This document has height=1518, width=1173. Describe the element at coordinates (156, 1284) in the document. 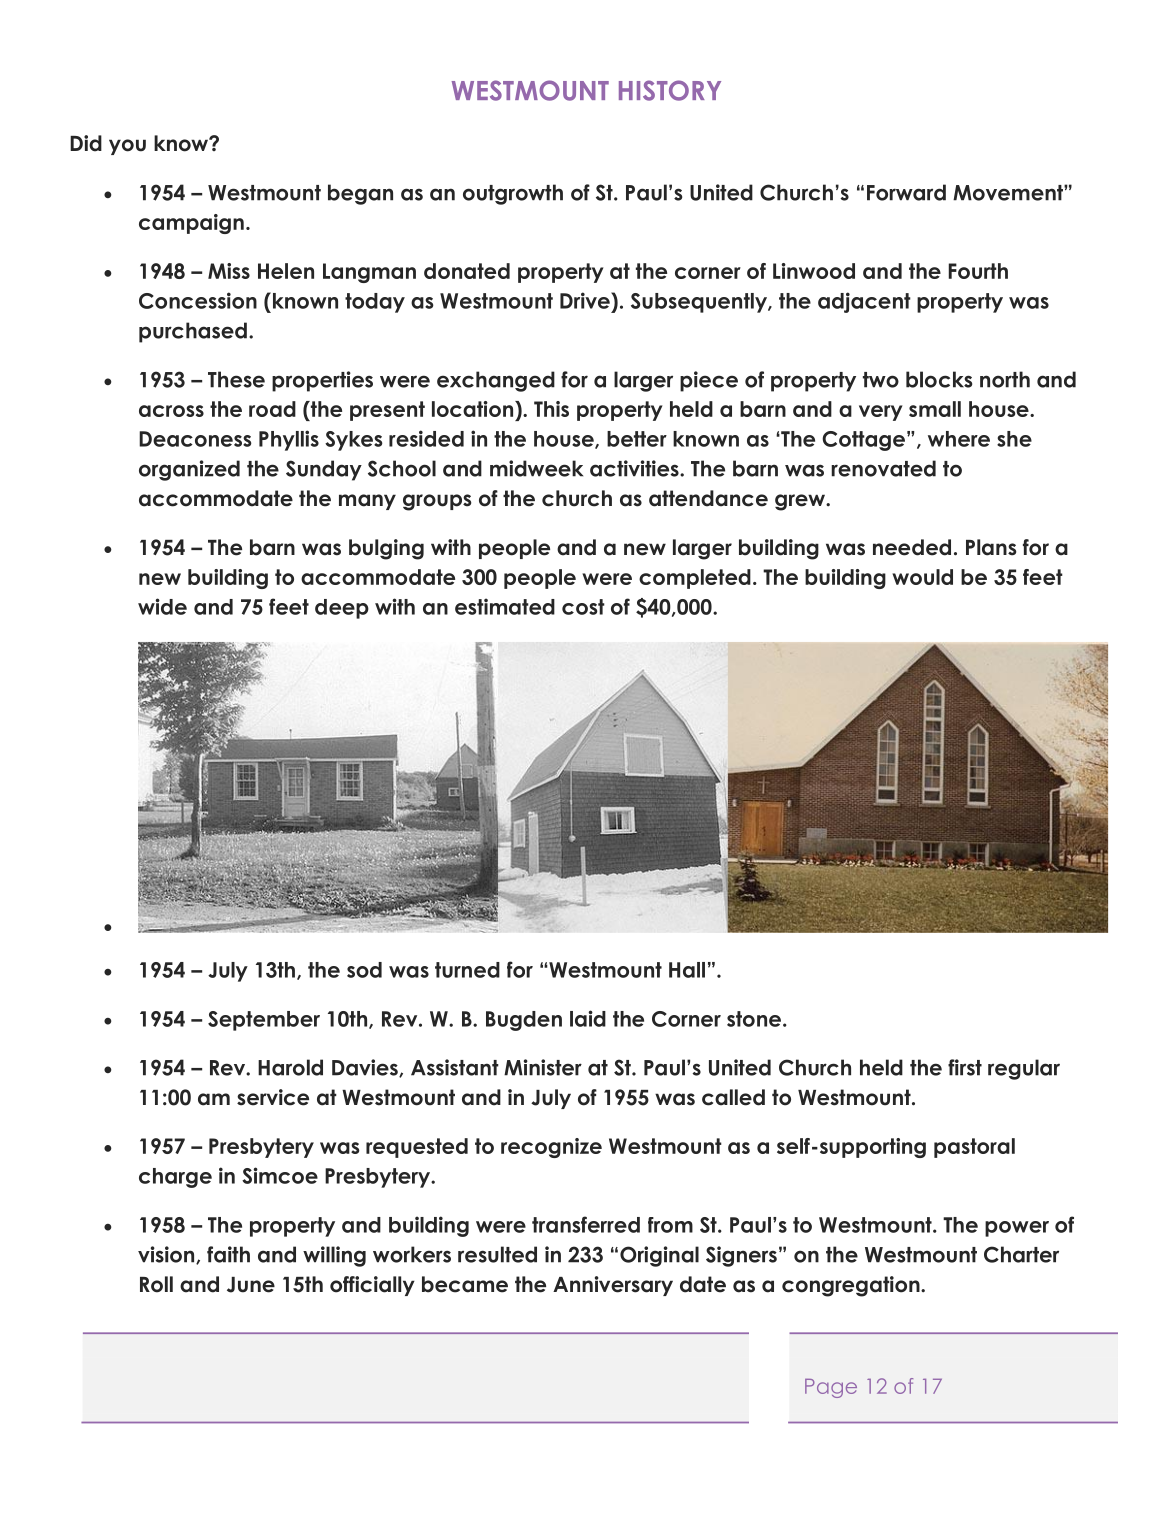

I see `Roll` at that location.
